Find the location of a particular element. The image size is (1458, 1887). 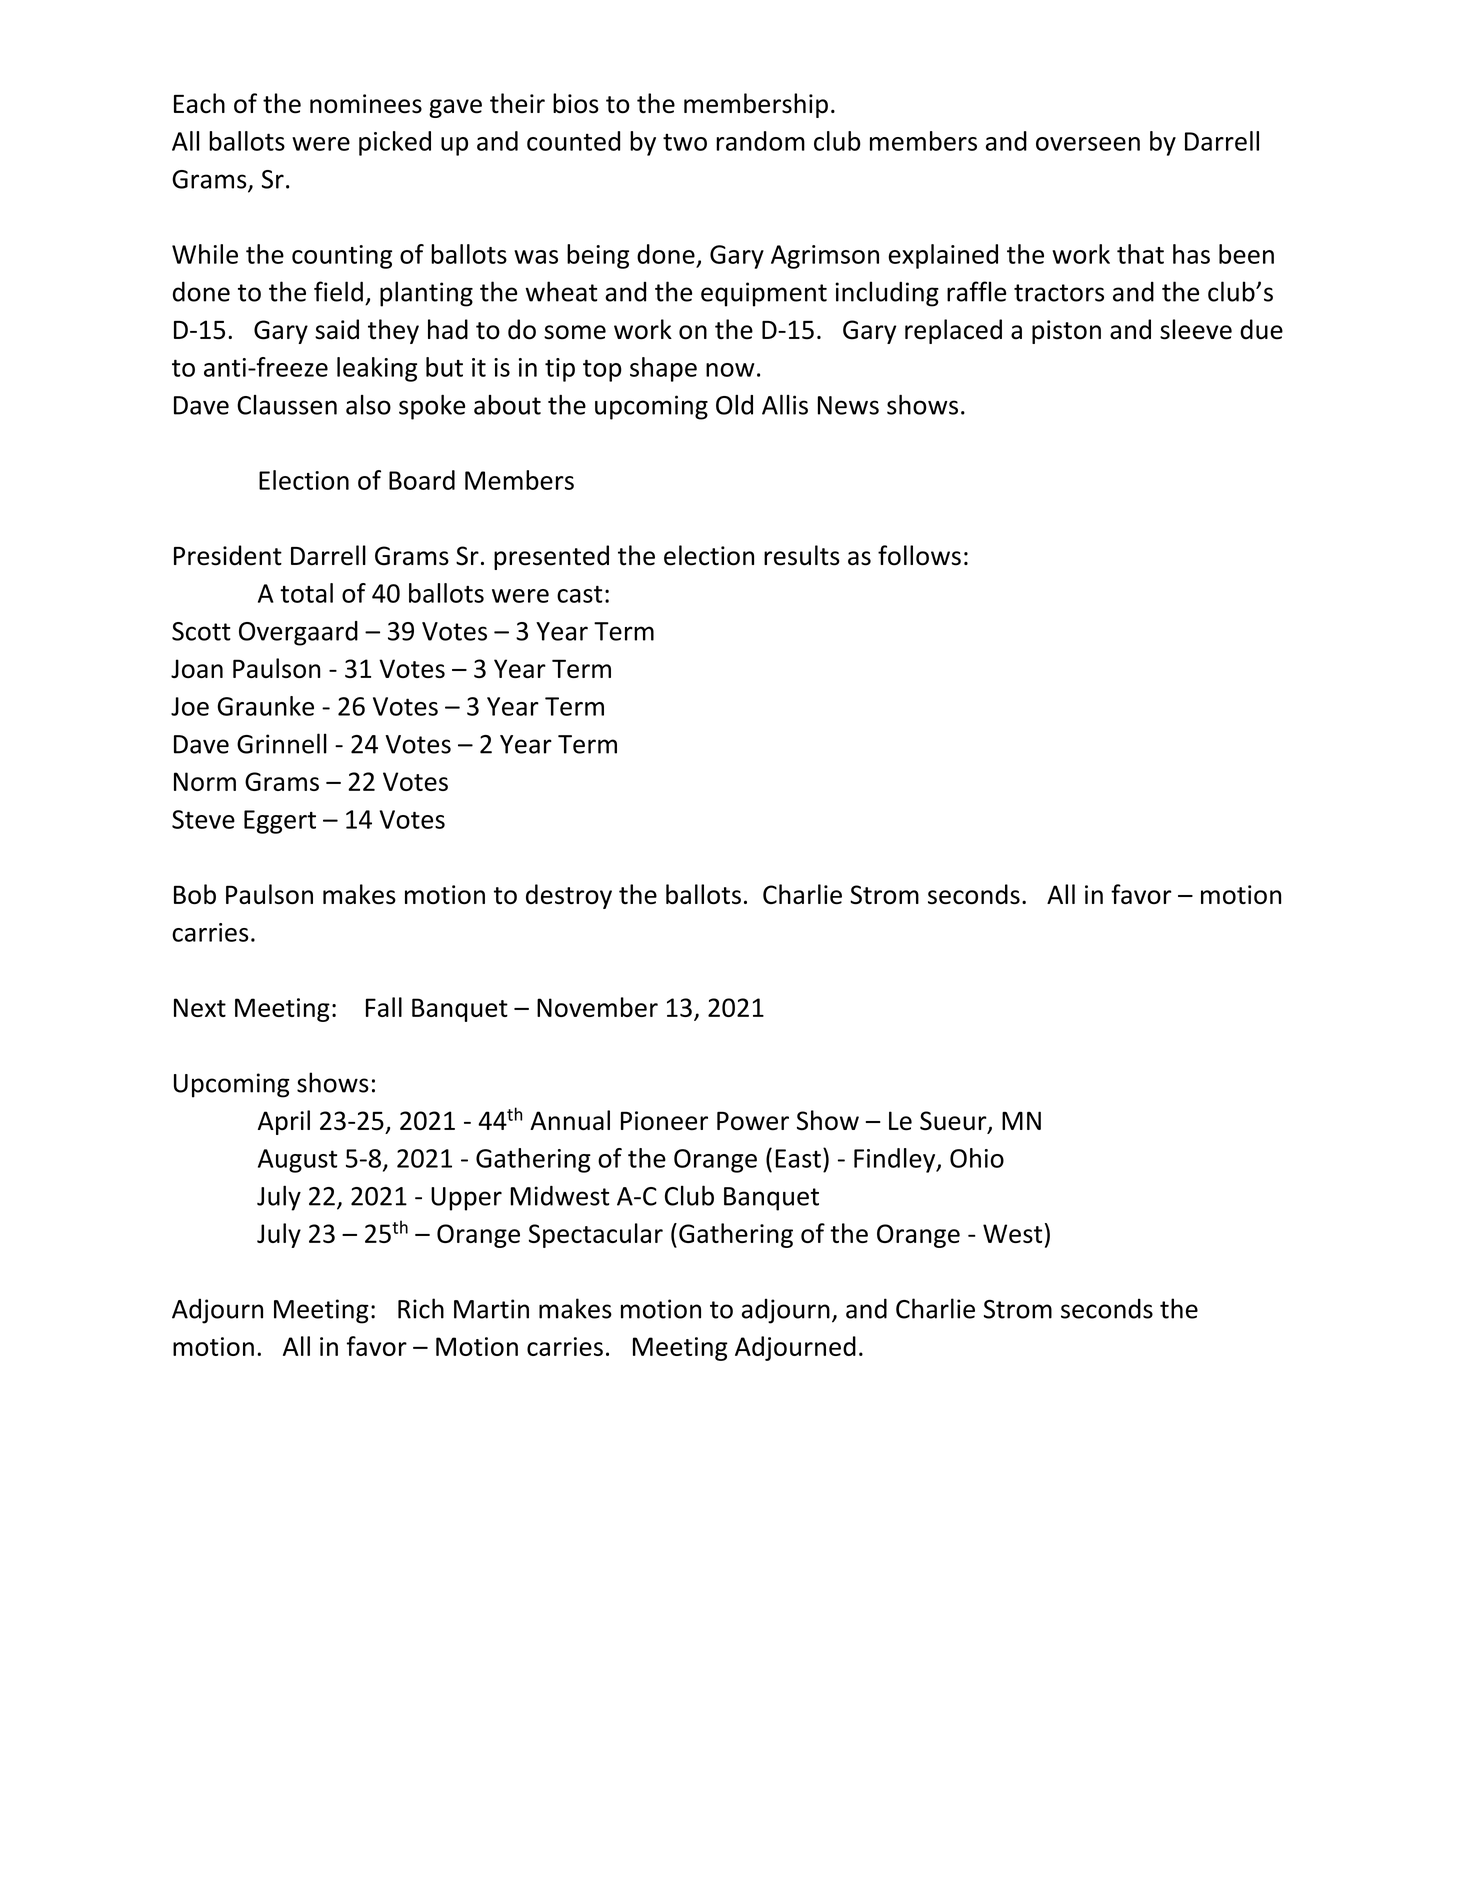

picked is located at coordinates (395, 143).
